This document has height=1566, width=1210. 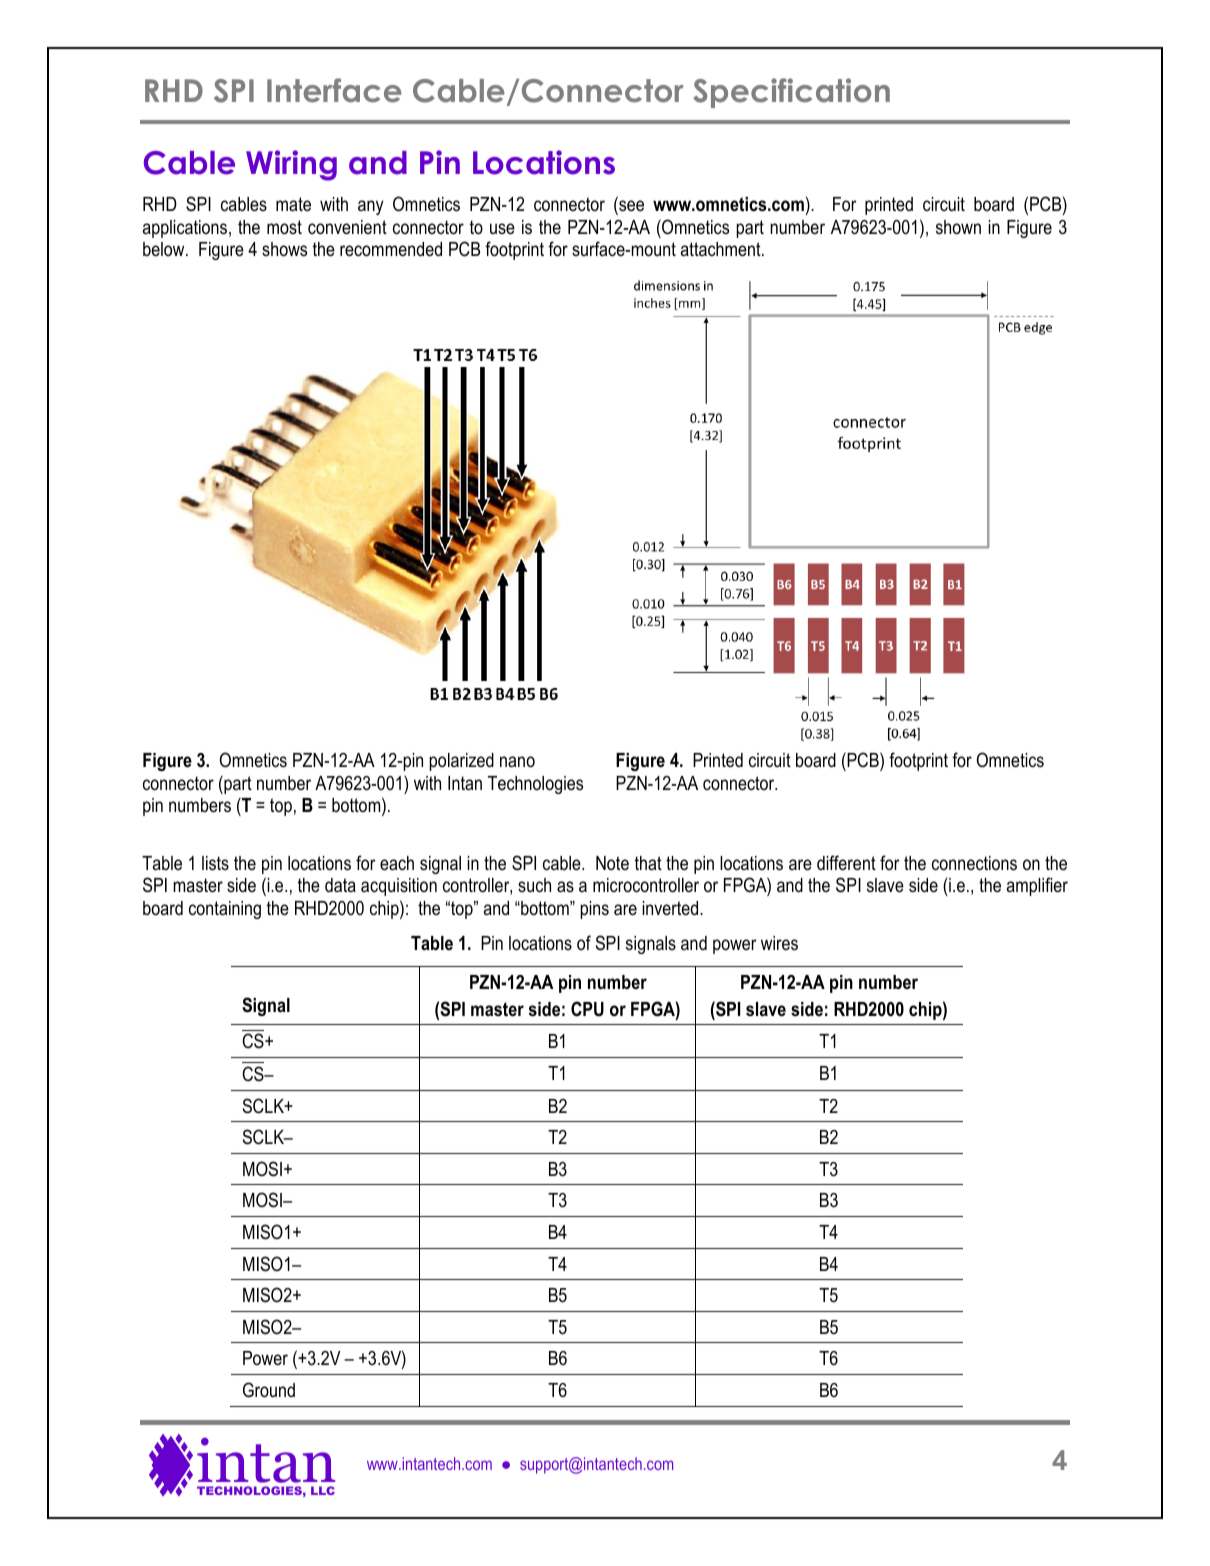 I want to click on nano, so click(x=517, y=762).
